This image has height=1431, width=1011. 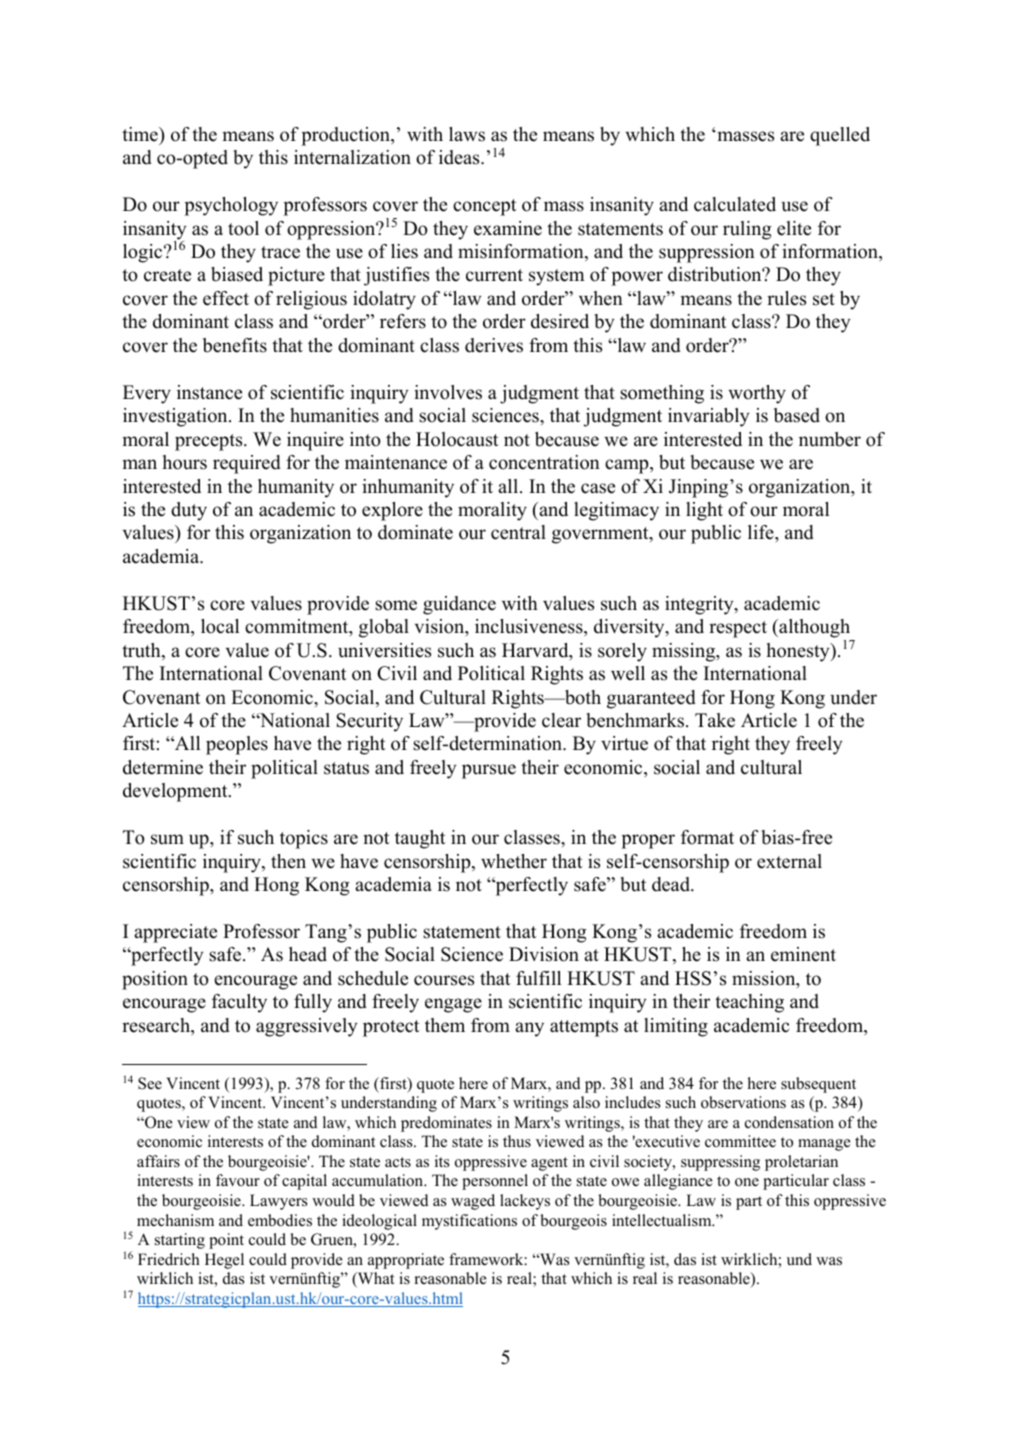 I want to click on psychology, so click(x=231, y=206).
